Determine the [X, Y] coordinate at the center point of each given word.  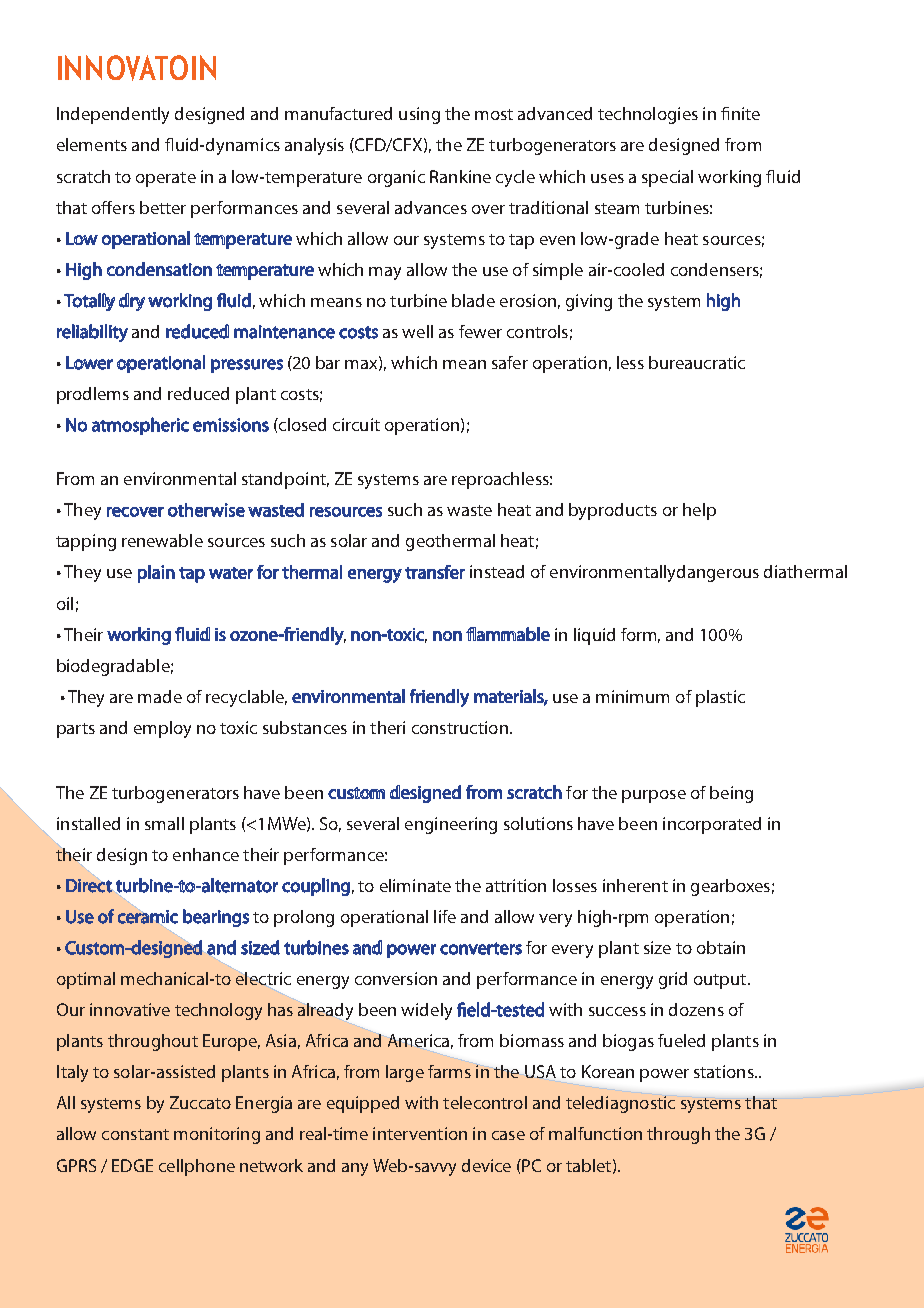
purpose [654, 796]
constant [135, 1134]
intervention [420, 1133]
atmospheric [140, 426]
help [699, 511]
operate [166, 179]
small [164, 823]
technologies [648, 115]
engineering [451, 825]
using [419, 115]
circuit [356, 424]
